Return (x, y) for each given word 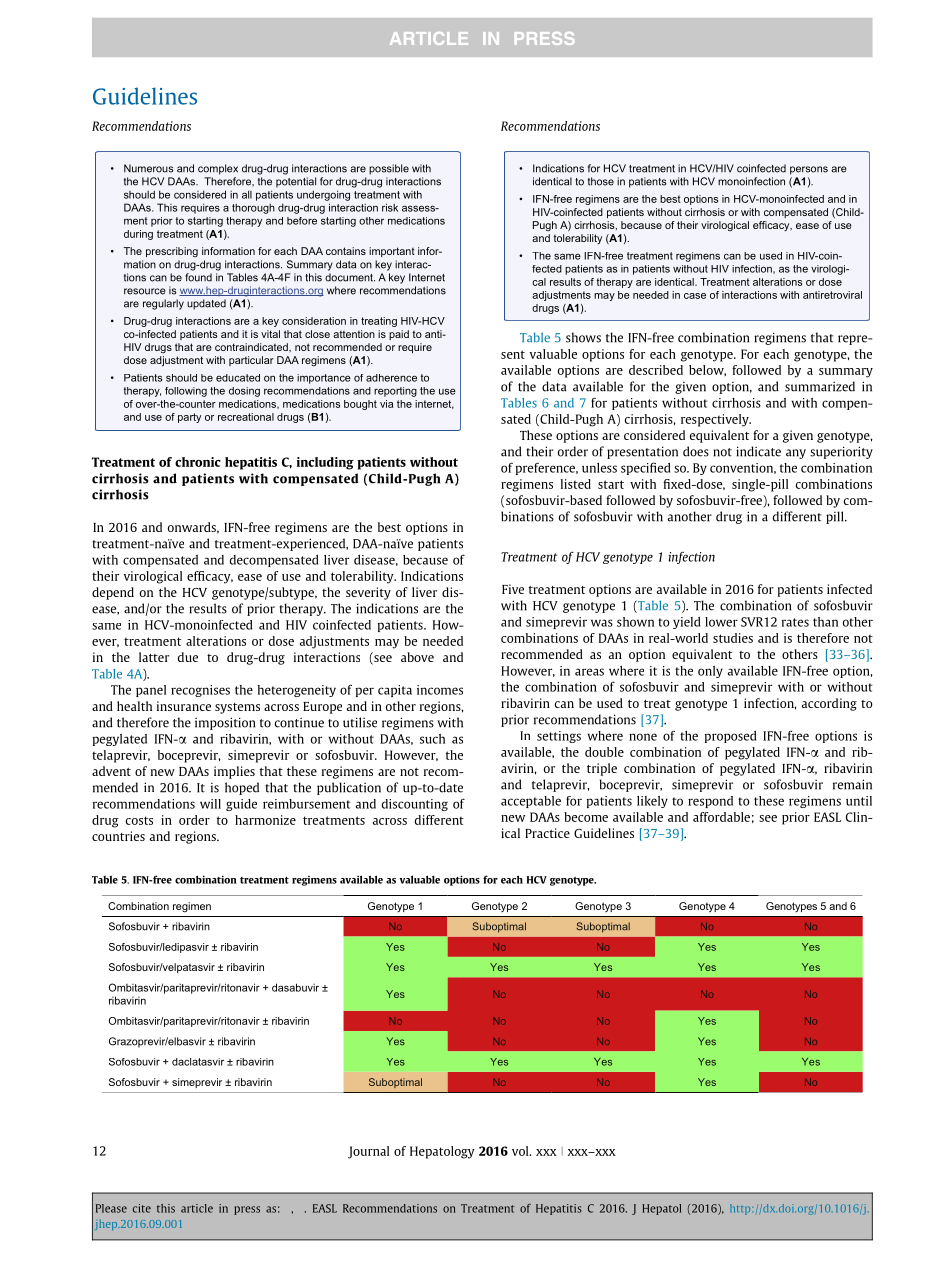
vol (521, 1151)
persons (809, 170)
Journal (368, 1152)
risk (390, 207)
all (247, 194)
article (197, 1208)
